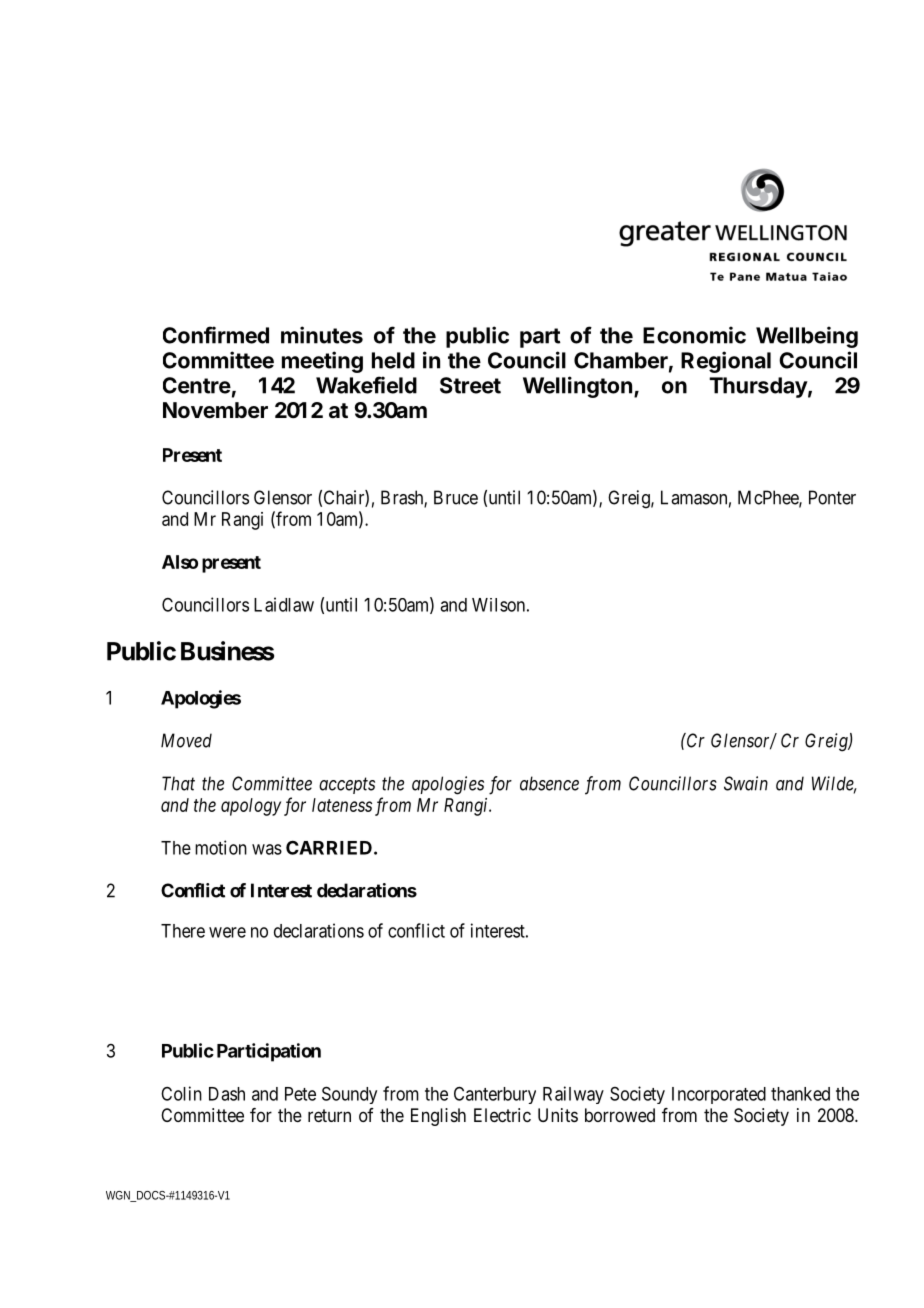 This screenshot has width=924, height=1308. Describe the element at coordinates (577, 387) in the screenshot. I see `Wellington` at that location.
